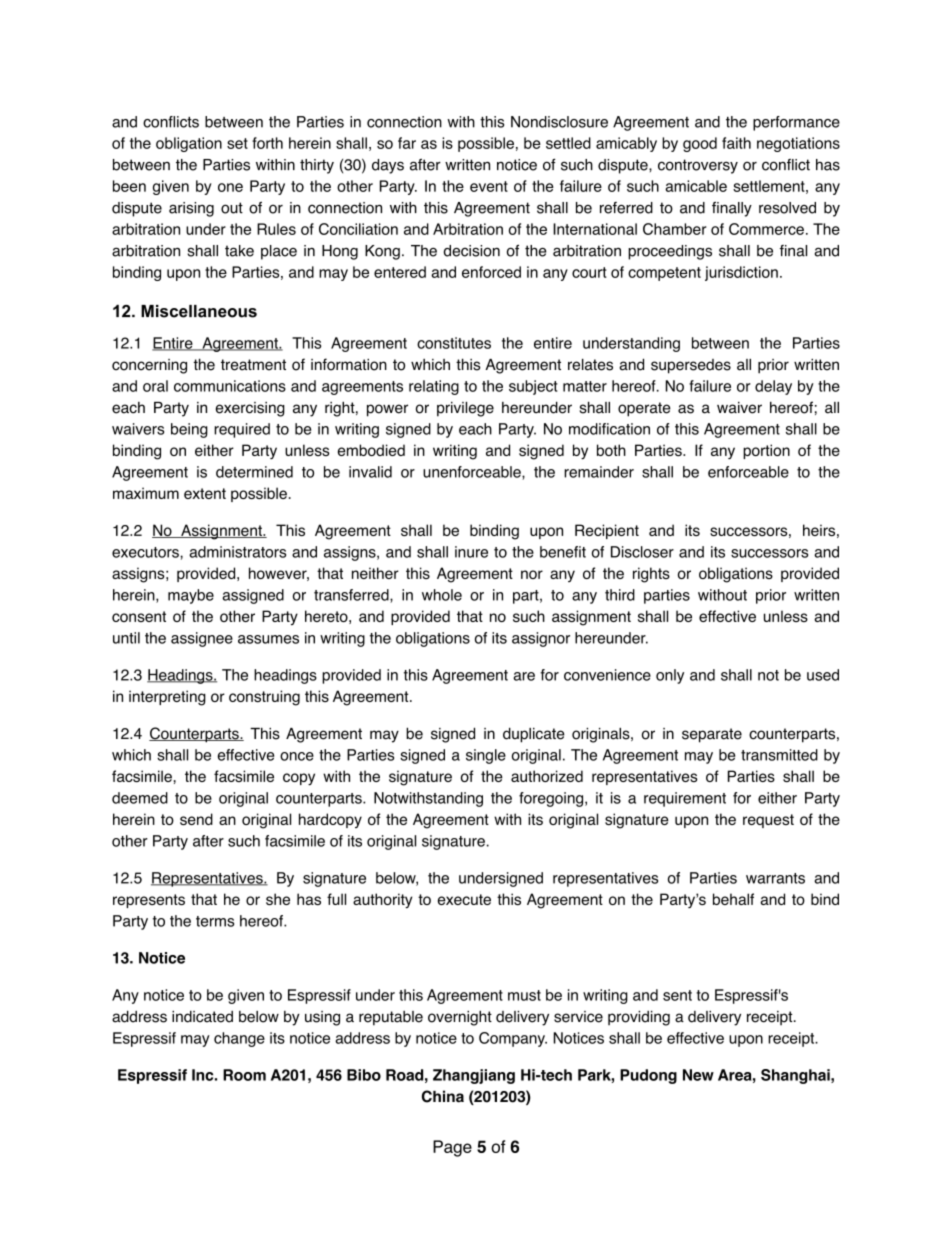  I want to click on only, so click(670, 676).
